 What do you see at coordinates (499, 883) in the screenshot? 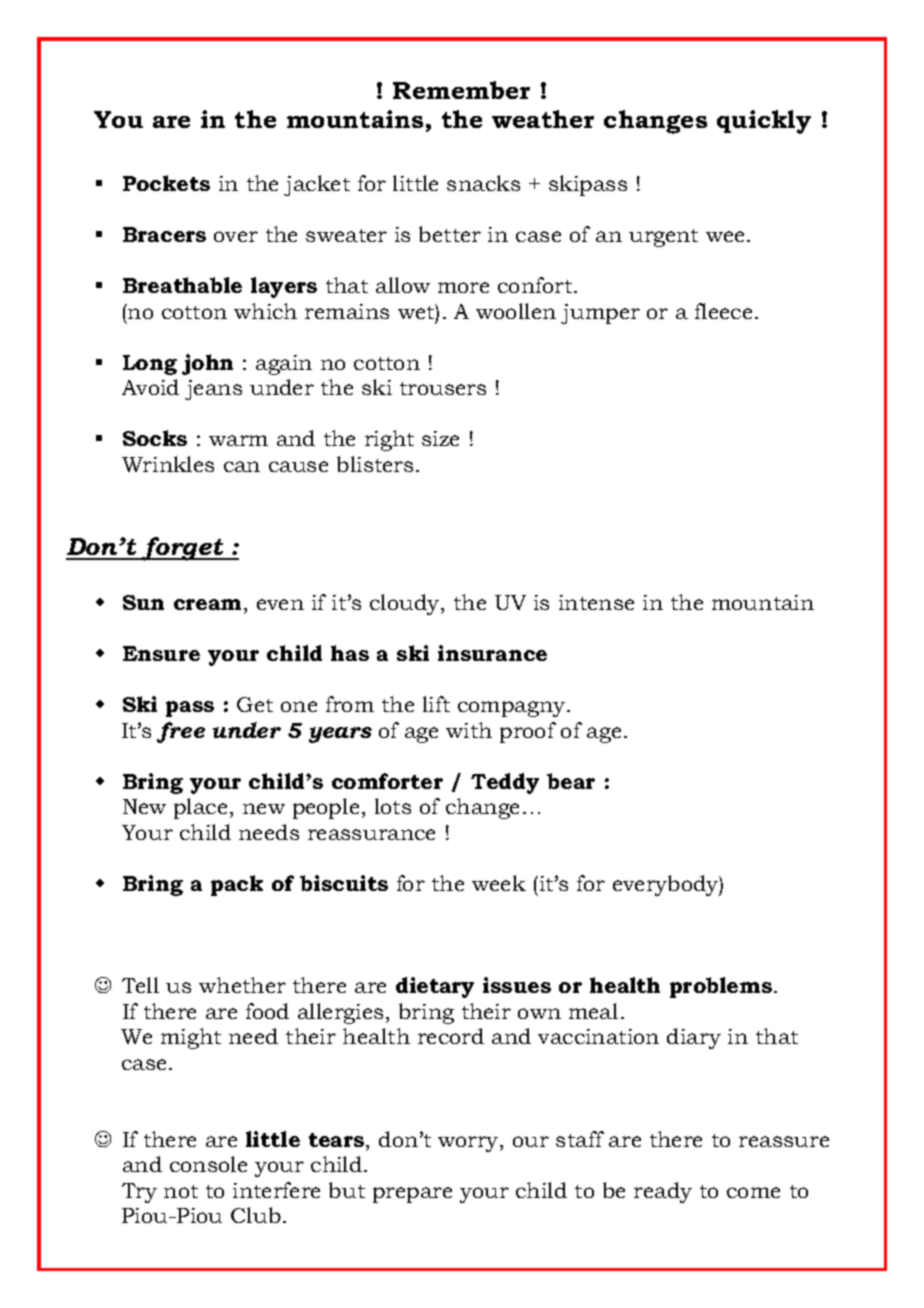
I see `week` at bounding box center [499, 883].
